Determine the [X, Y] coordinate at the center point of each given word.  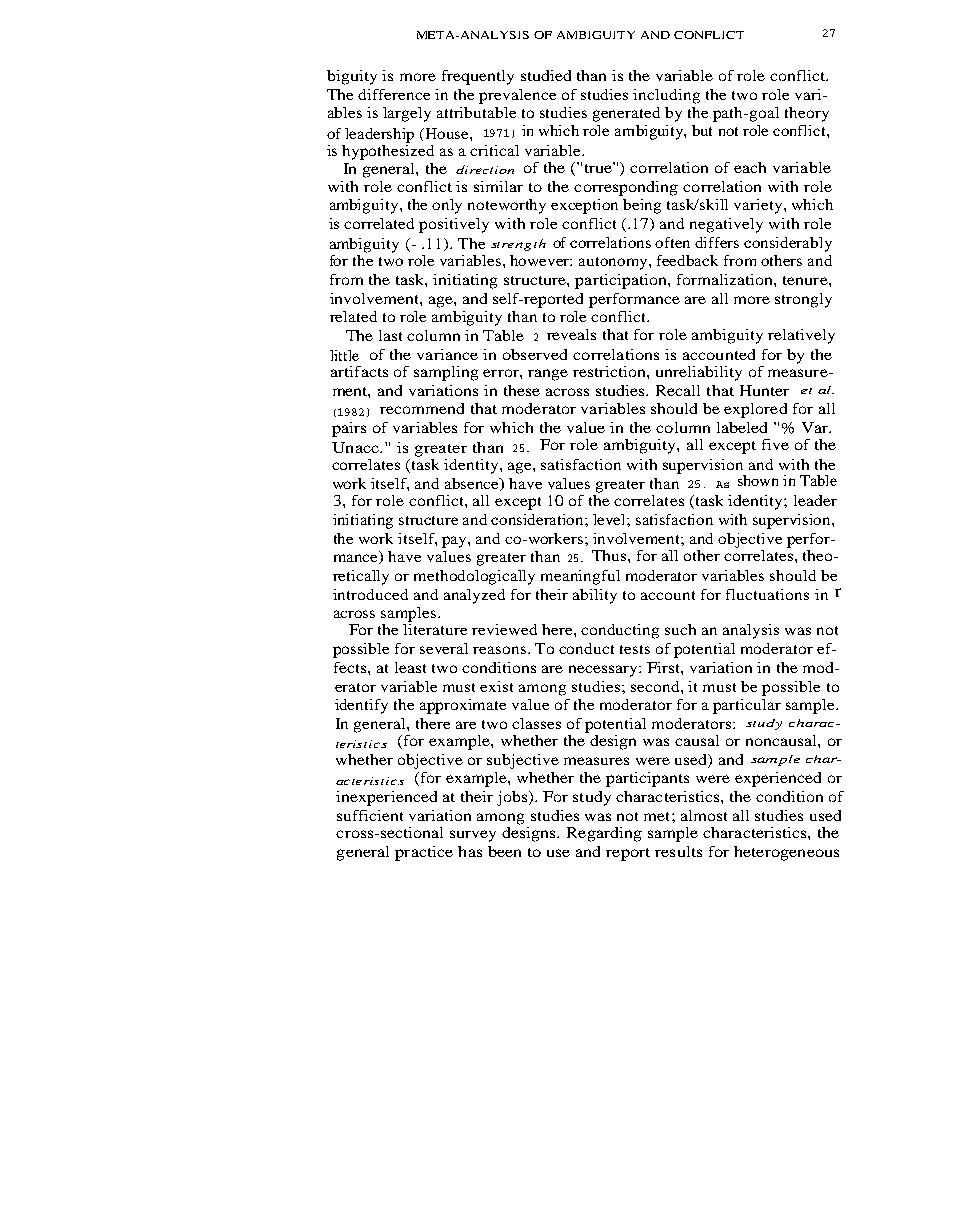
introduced [370, 594]
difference [394, 94]
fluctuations [767, 594]
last [390, 335]
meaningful [580, 577]
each [750, 167]
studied [546, 75]
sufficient [370, 815]
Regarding [604, 834]
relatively [801, 336]
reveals [571, 334]
